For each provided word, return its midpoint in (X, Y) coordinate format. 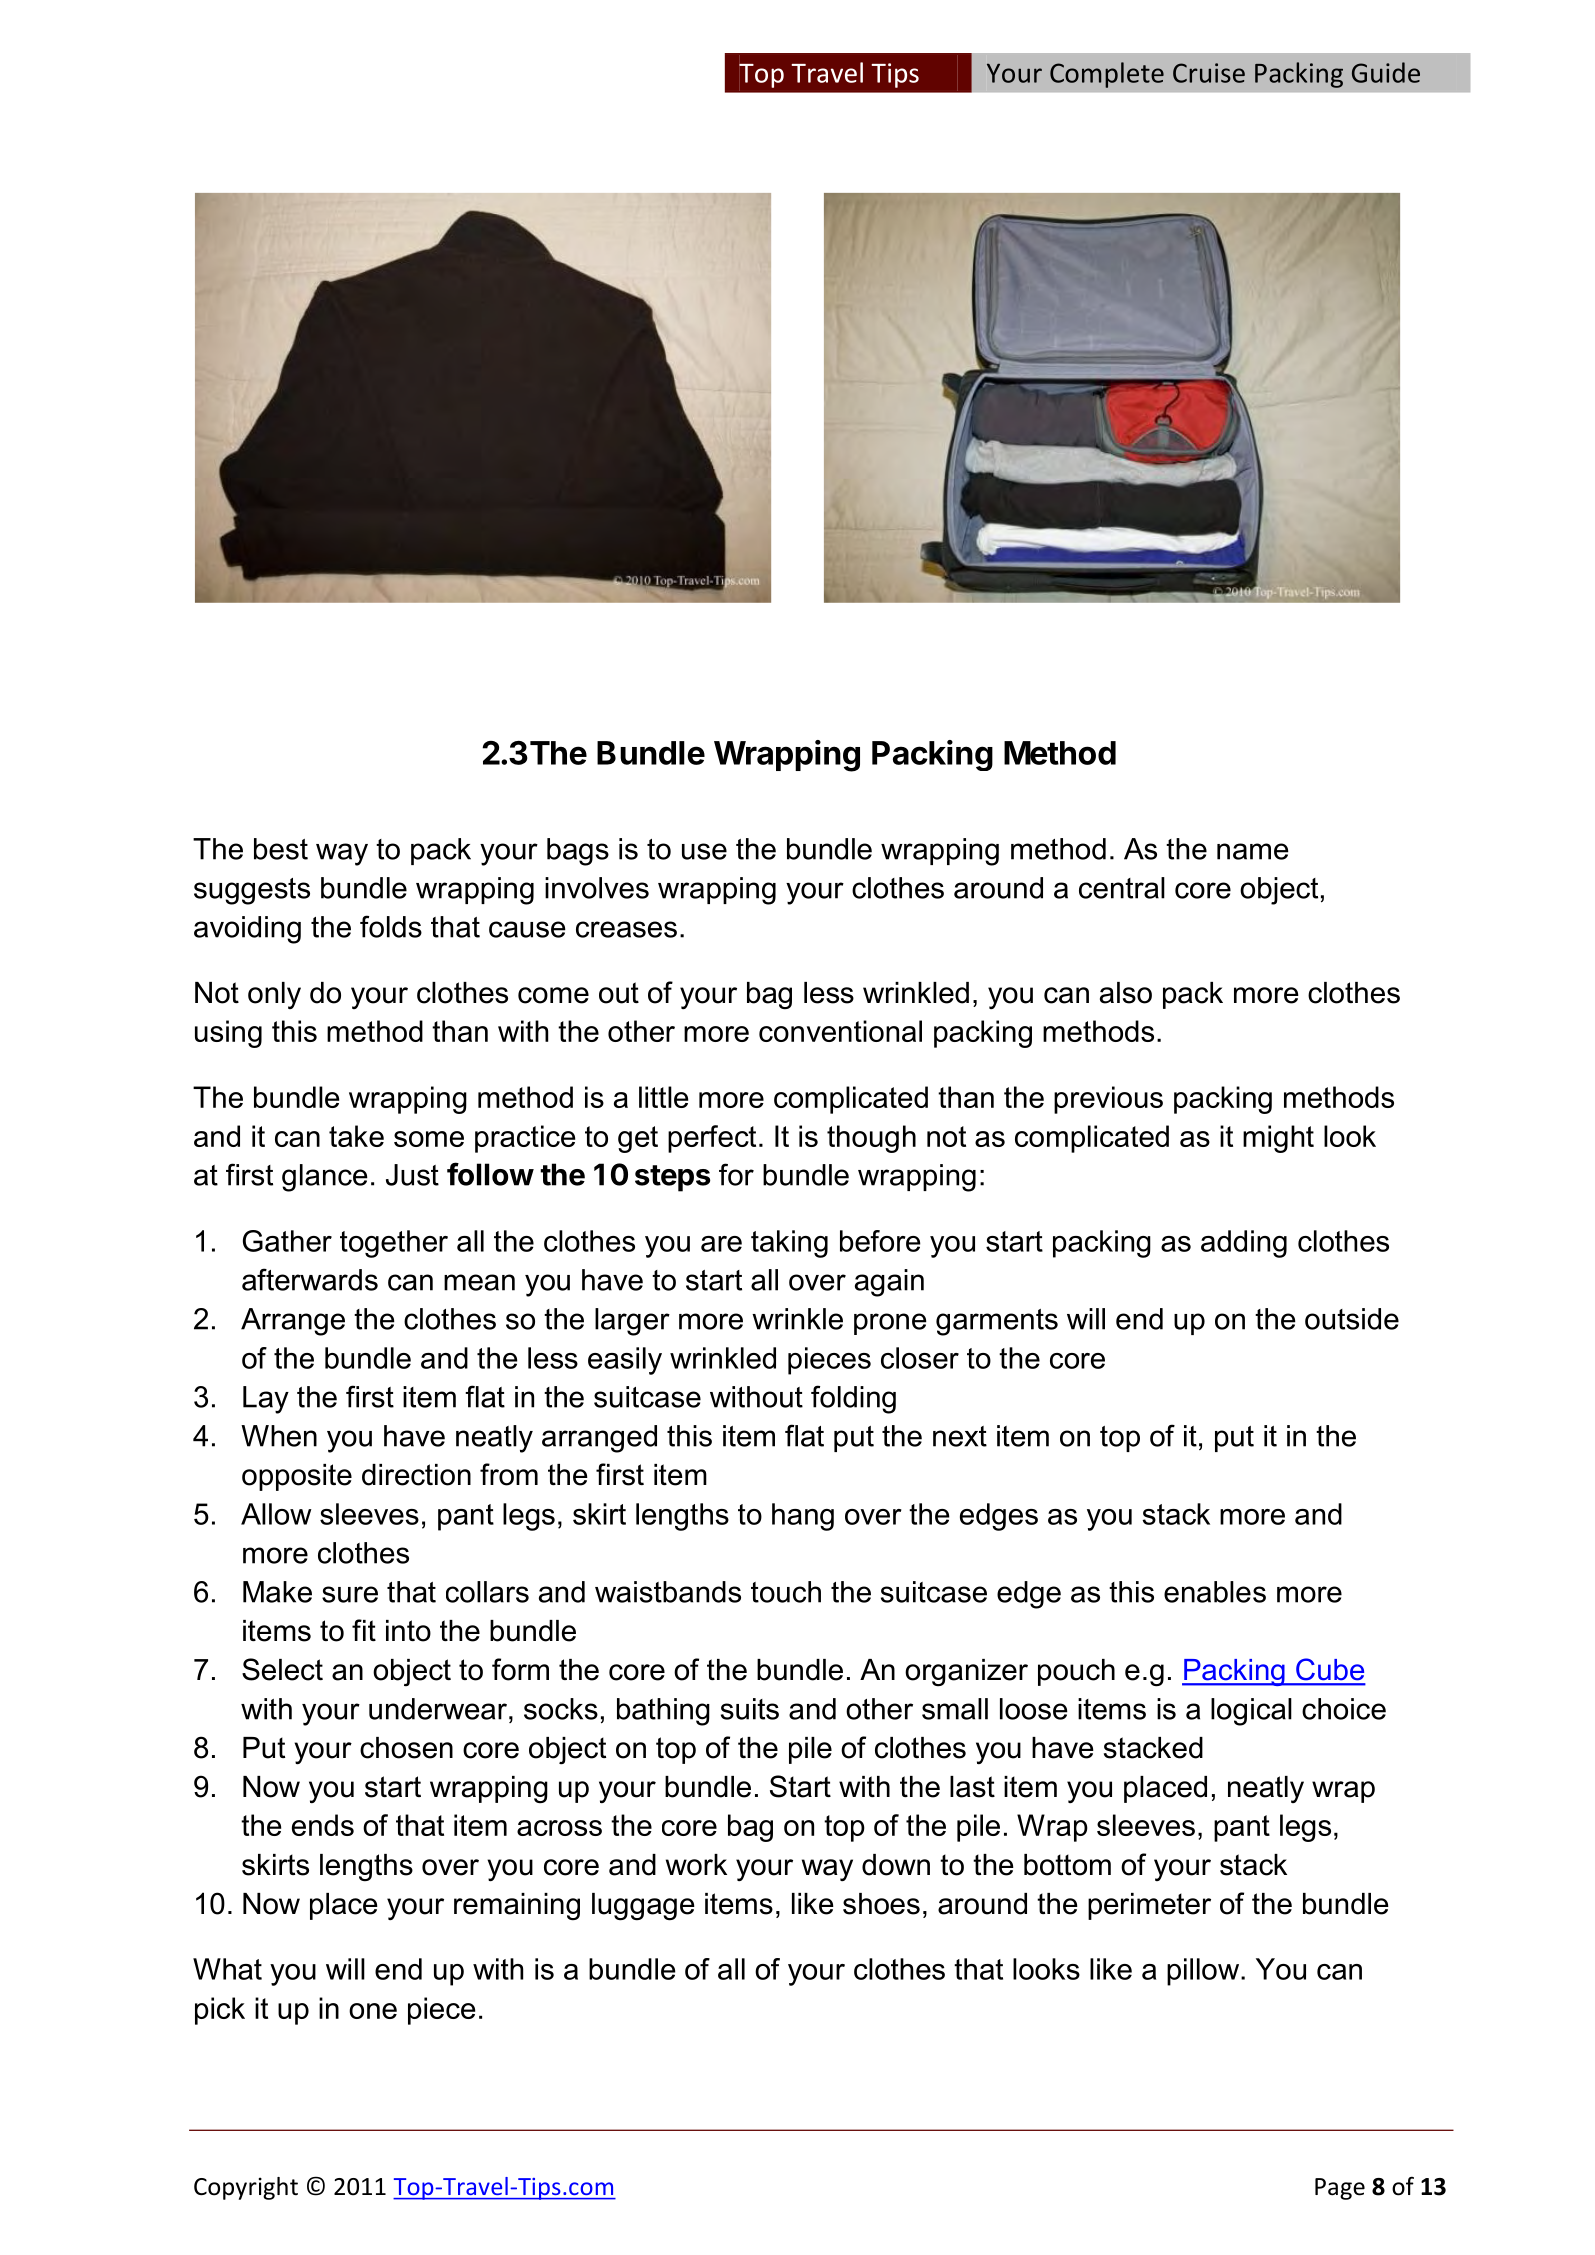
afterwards (310, 1279)
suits (750, 1709)
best (281, 849)
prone (890, 1324)
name (1253, 851)
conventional (840, 1031)
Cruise (1209, 73)
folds (391, 926)
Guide (1386, 72)
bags (578, 852)
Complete (1107, 75)
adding (1244, 1244)
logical (1251, 1712)
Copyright (246, 2188)
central (1122, 888)
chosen (406, 1748)
